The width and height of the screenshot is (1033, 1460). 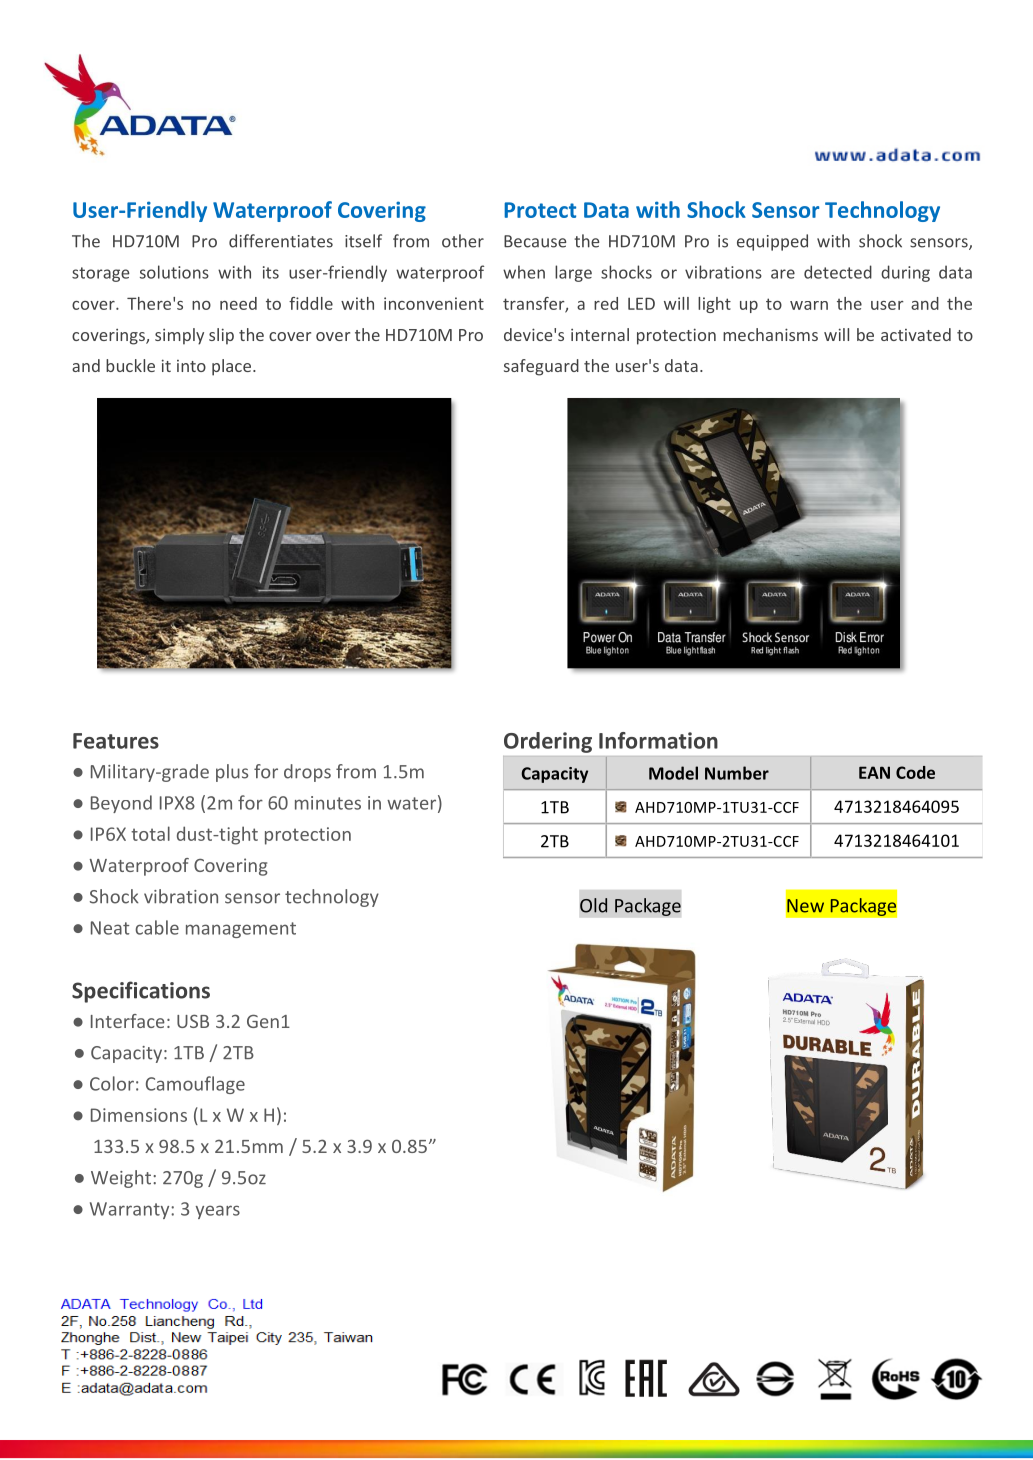 What do you see at coordinates (174, 272) in the screenshot?
I see `solutions` at bounding box center [174, 272].
